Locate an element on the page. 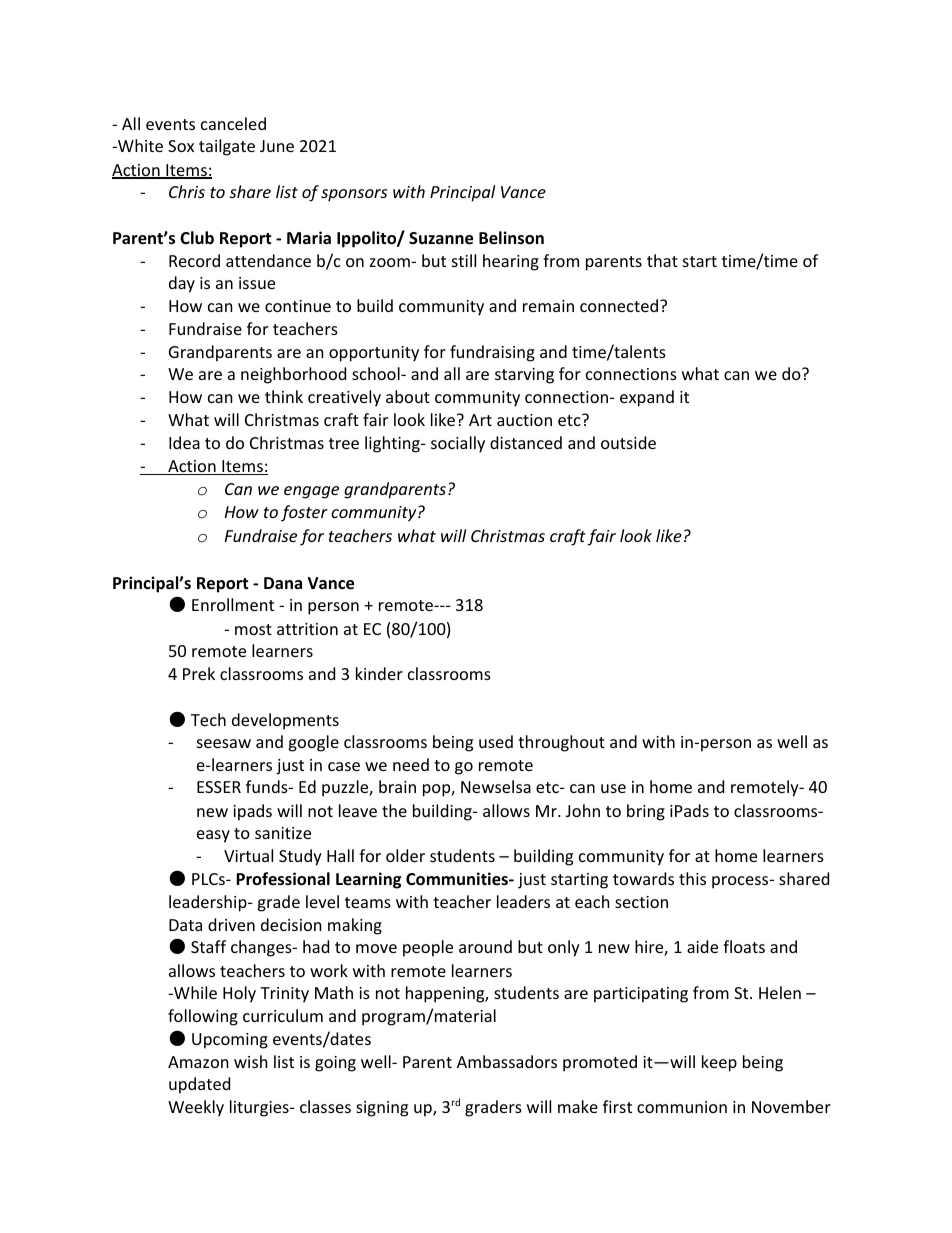  Ambassadors is located at coordinates (507, 1061).
